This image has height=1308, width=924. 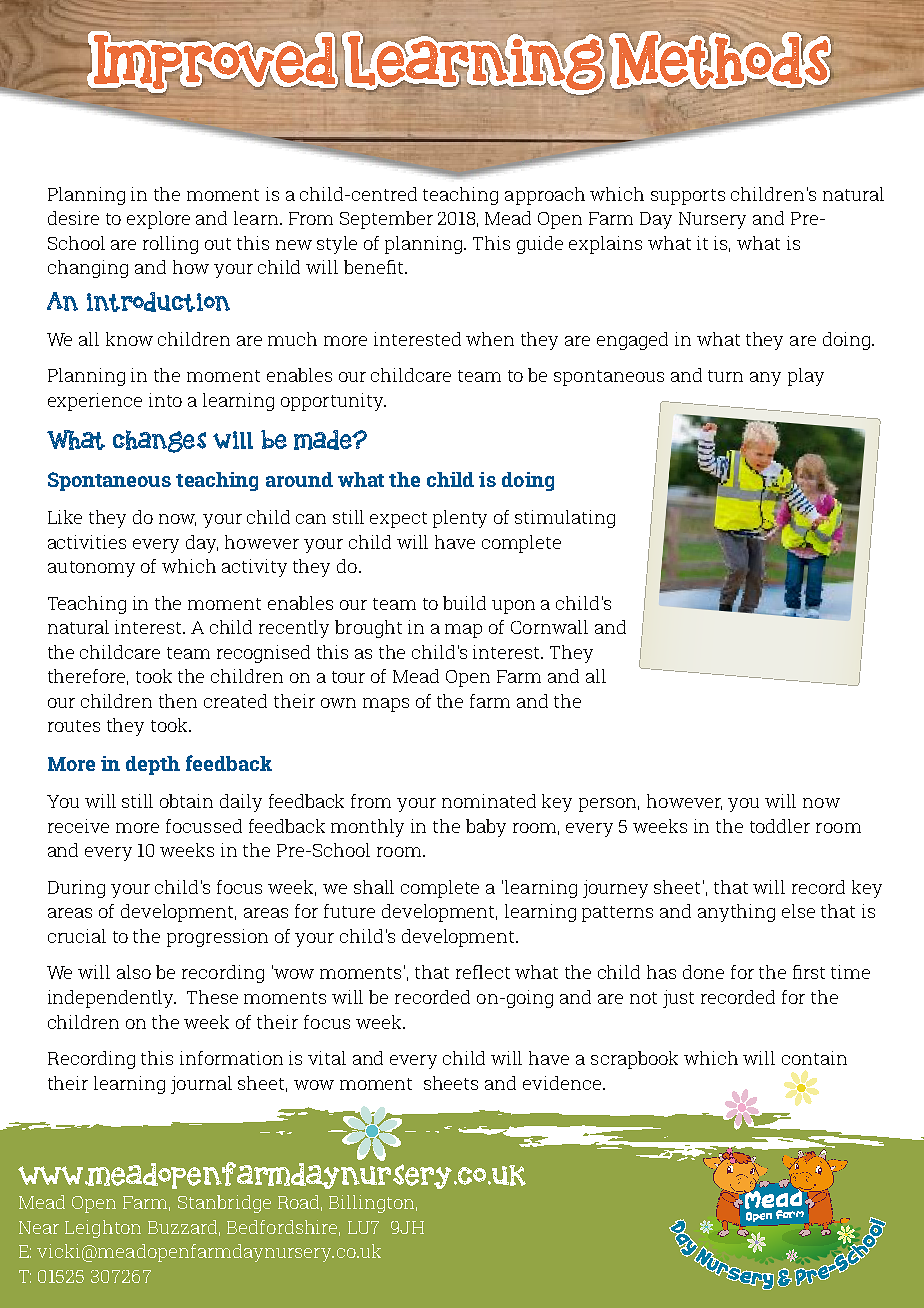 I want to click on explore, so click(x=158, y=220).
